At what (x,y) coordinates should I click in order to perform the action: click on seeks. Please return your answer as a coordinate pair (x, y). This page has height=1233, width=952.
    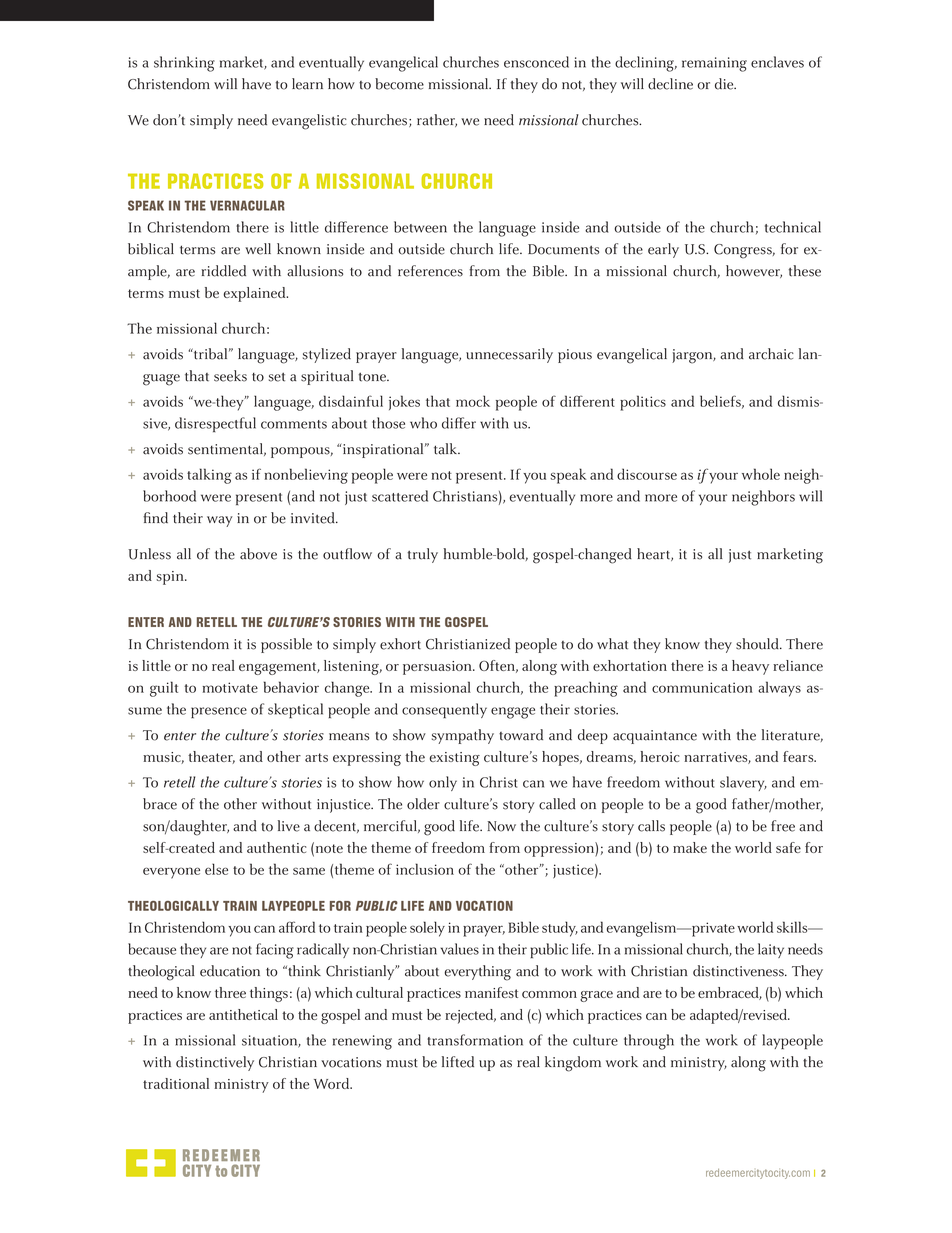
    Looking at the image, I should click on (230, 376).
